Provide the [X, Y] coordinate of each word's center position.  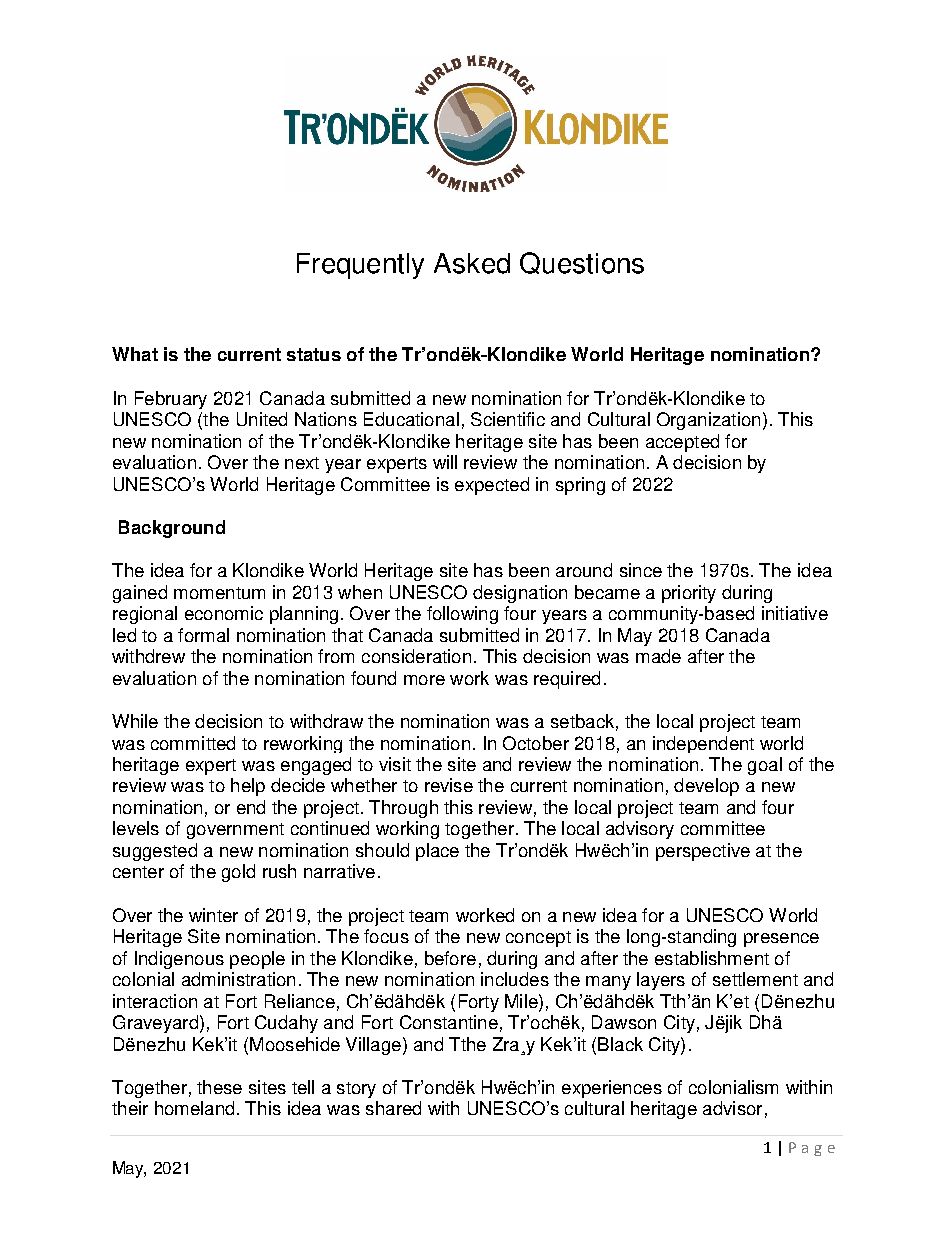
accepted [682, 443]
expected [492, 486]
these [219, 1087]
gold [238, 873]
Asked [472, 263]
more [424, 680]
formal [203, 635]
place [437, 852]
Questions [582, 263]
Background [172, 529]
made [658, 656]
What [135, 354]
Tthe [467, 1044]
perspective [703, 852]
